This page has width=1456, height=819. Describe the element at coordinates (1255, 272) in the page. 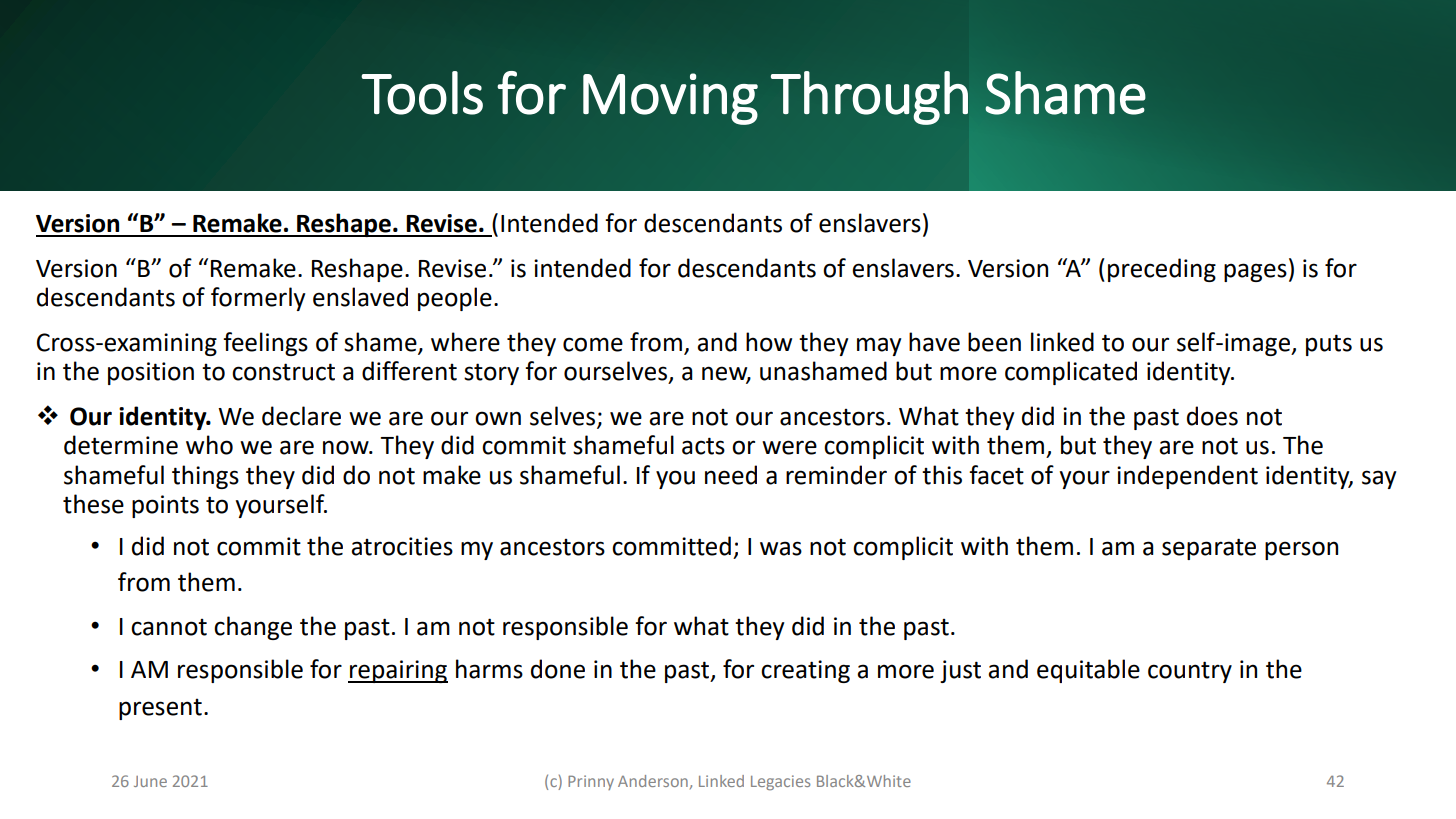

I see `pages` at that location.
